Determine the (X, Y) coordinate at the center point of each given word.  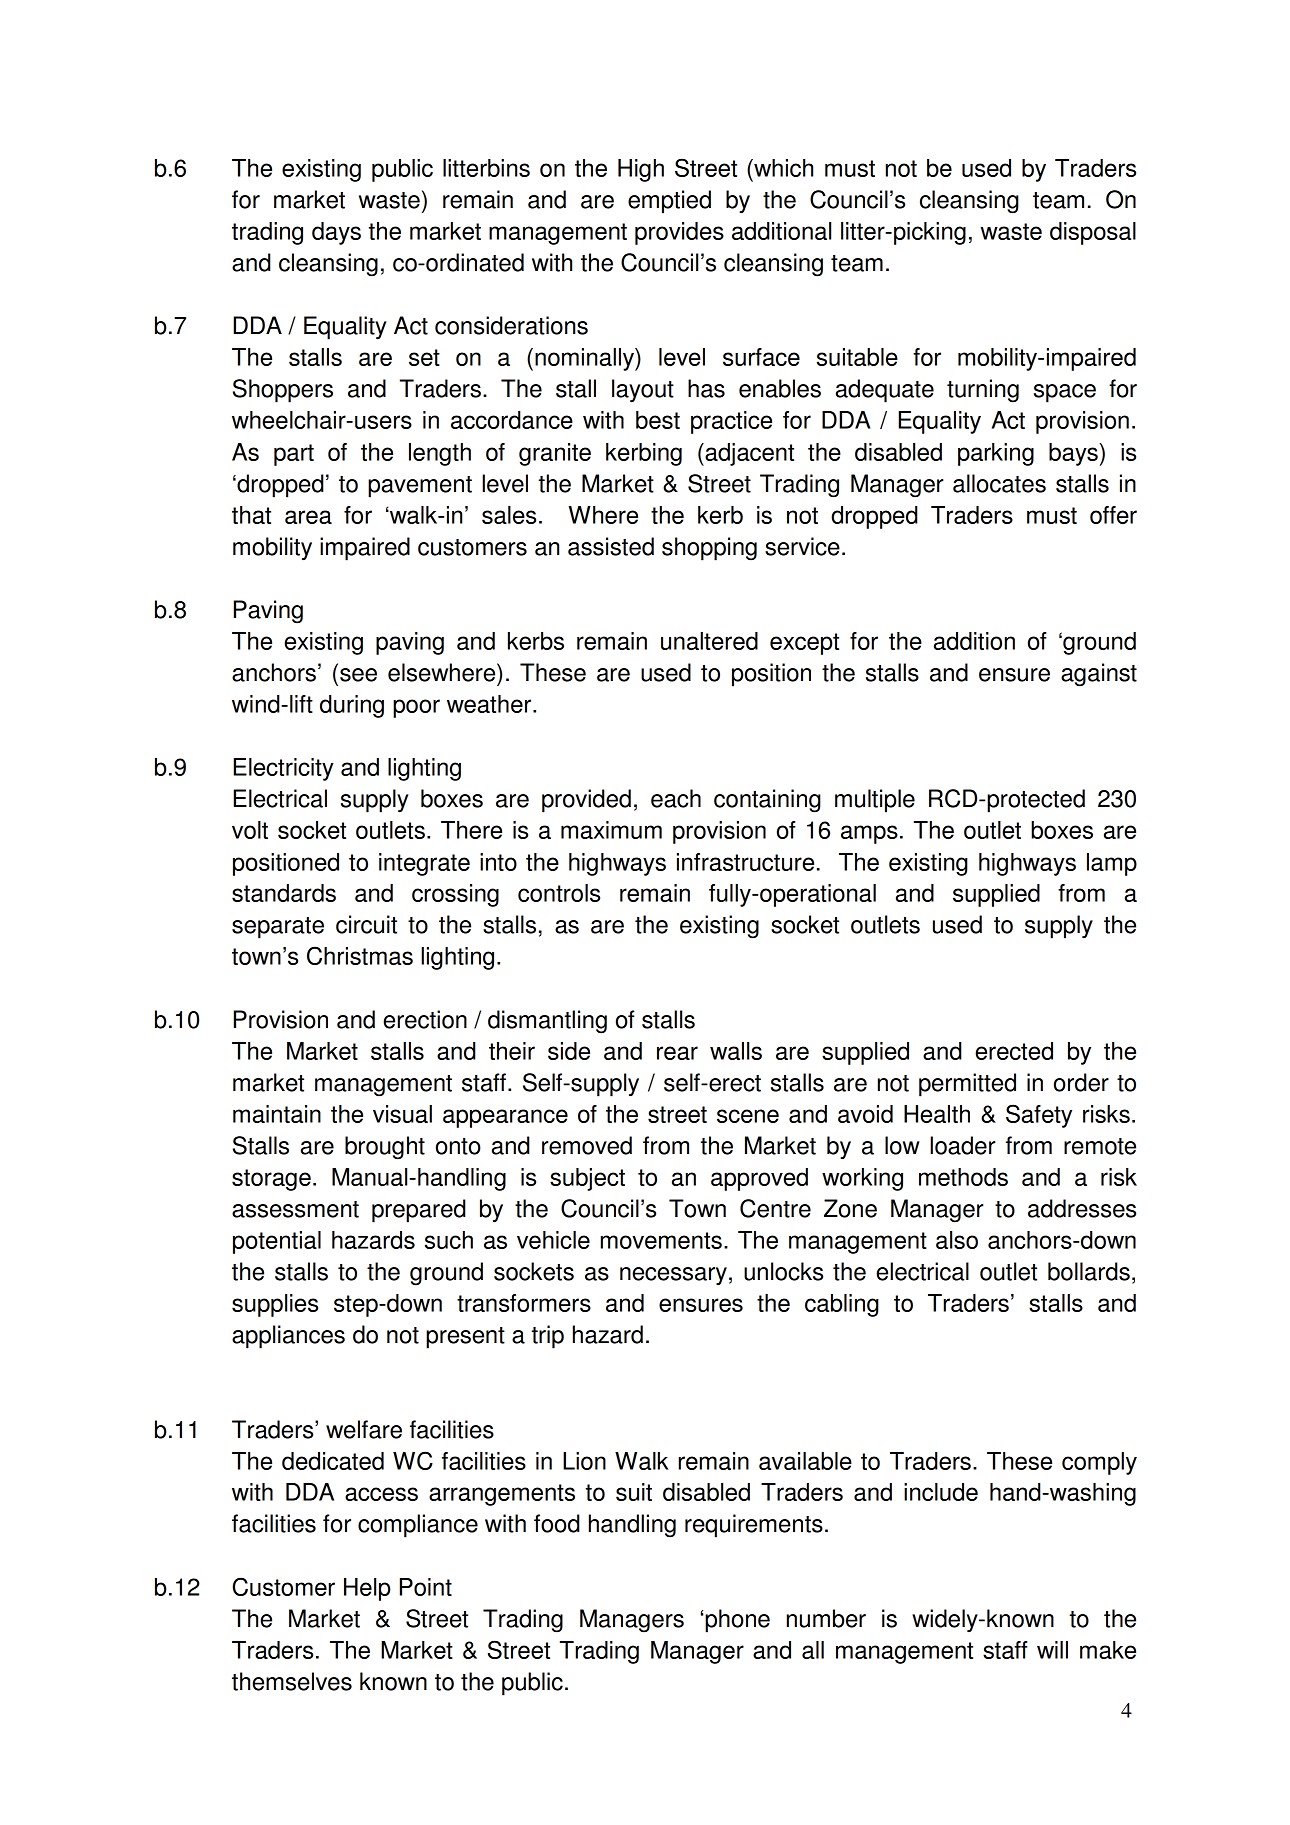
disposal (1093, 233)
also (957, 1240)
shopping (709, 549)
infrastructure (745, 862)
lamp (1112, 864)
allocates (999, 483)
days (336, 233)
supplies (275, 1305)
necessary (673, 1276)
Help (367, 1589)
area (308, 517)
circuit (366, 924)
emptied (669, 202)
